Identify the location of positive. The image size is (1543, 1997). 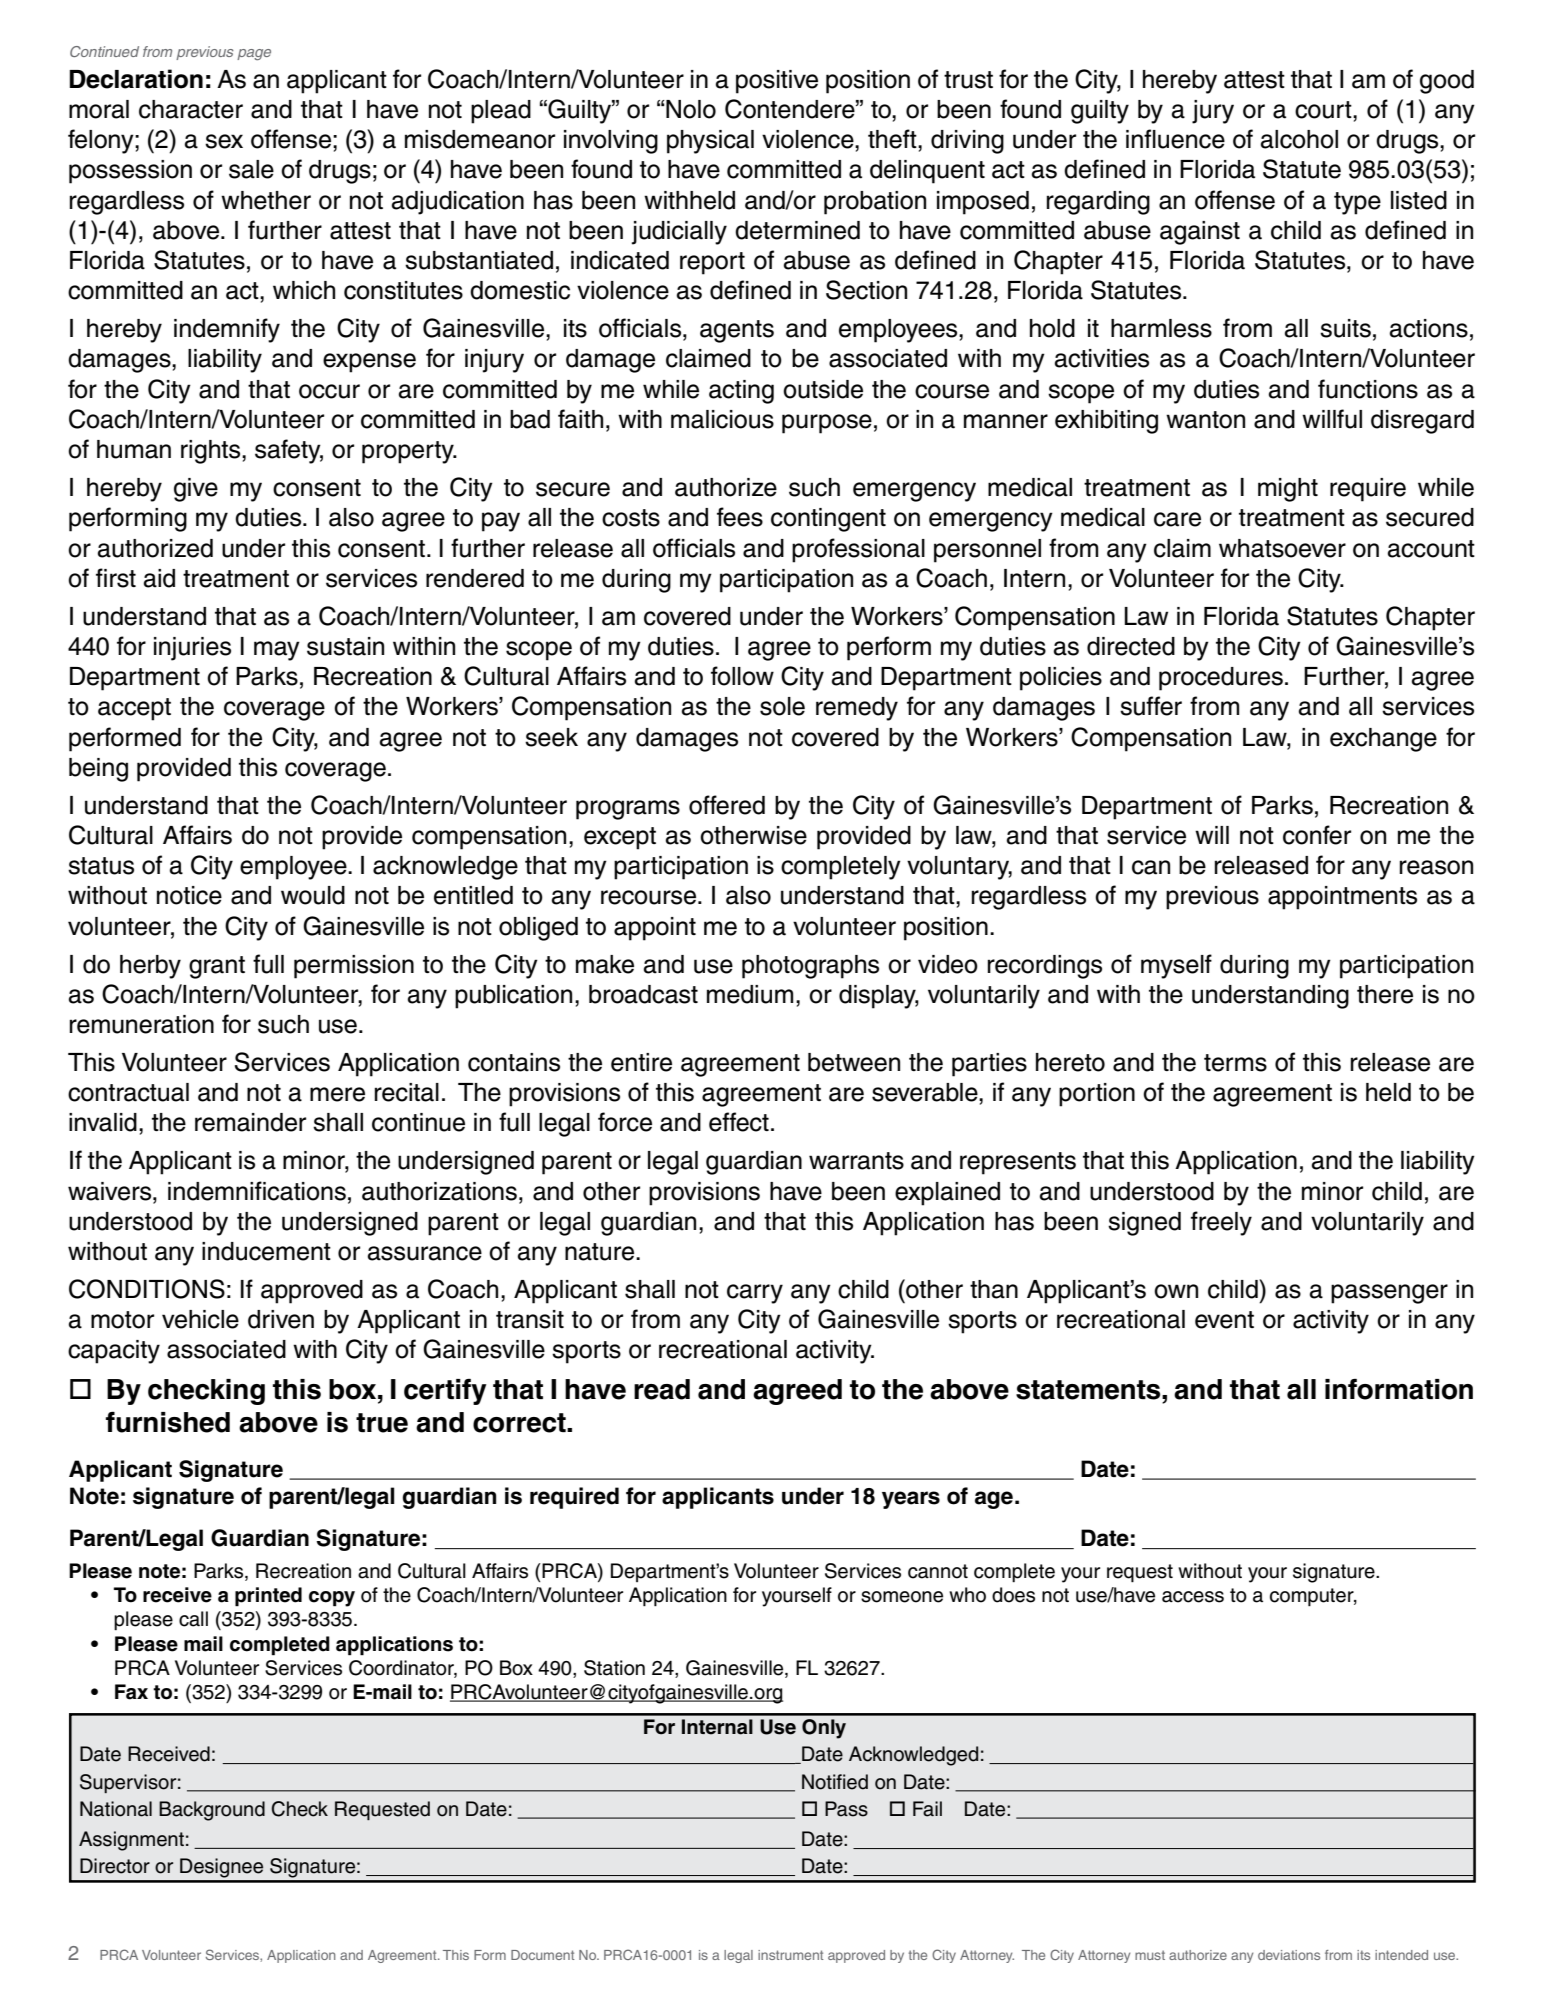
(777, 82).
